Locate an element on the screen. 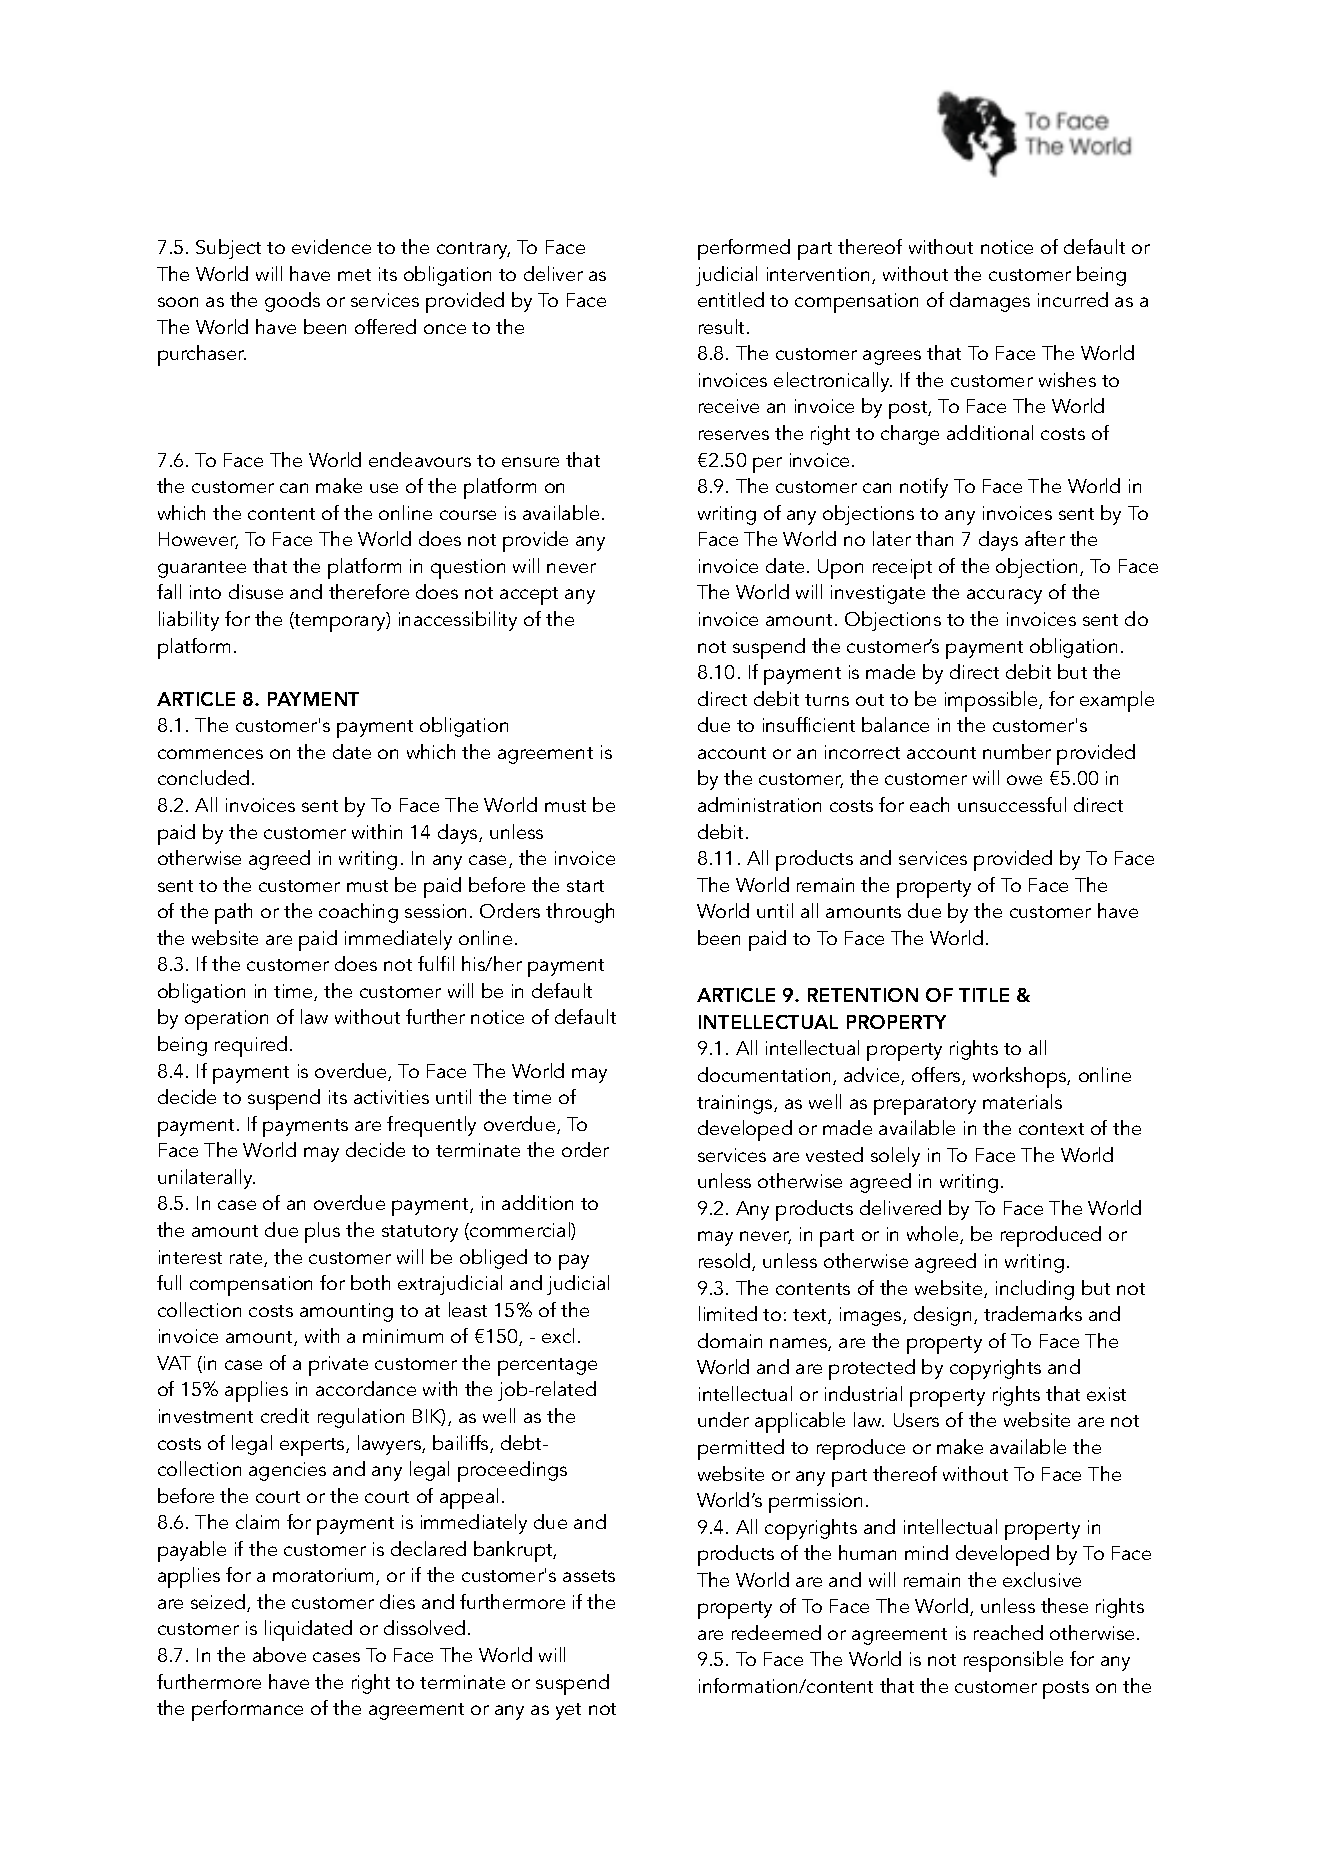 The image size is (1317, 1864). damages is located at coordinates (990, 302).
